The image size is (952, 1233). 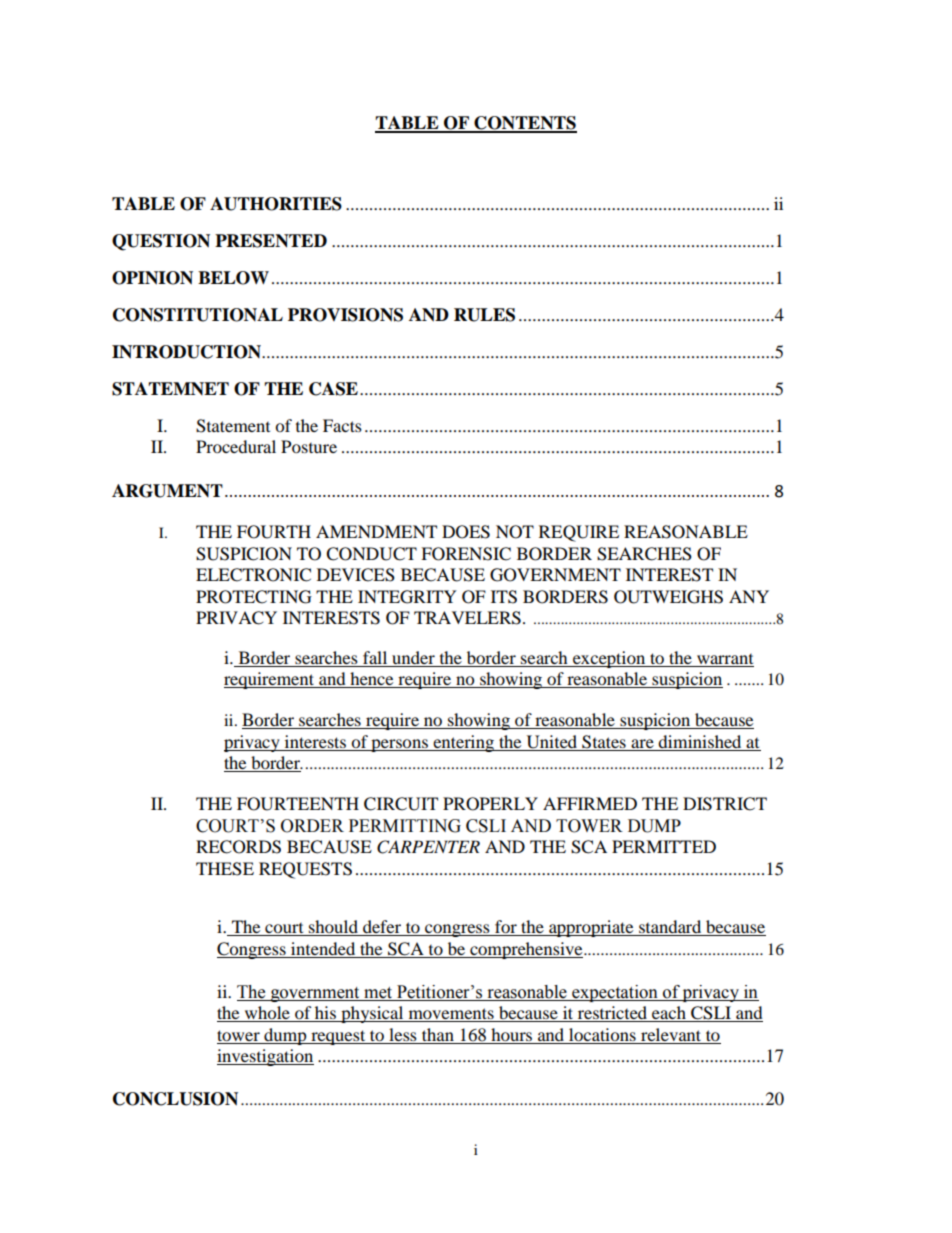 I want to click on CONSTITUTIONAL, so click(x=198, y=315).
